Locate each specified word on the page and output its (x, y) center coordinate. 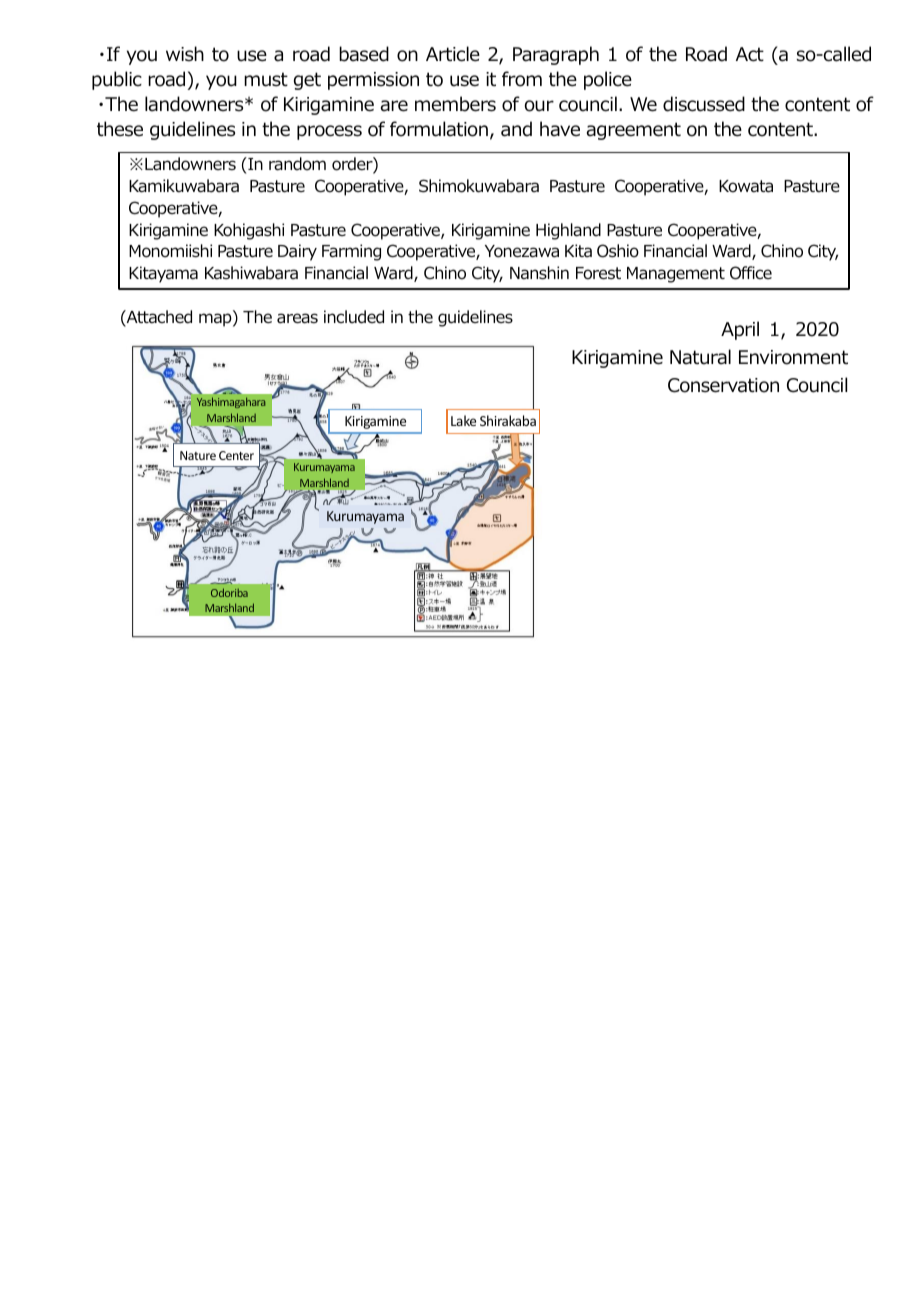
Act (750, 54)
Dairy (297, 252)
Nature (198, 455)
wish (185, 54)
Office (751, 273)
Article (453, 54)
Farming (351, 252)
